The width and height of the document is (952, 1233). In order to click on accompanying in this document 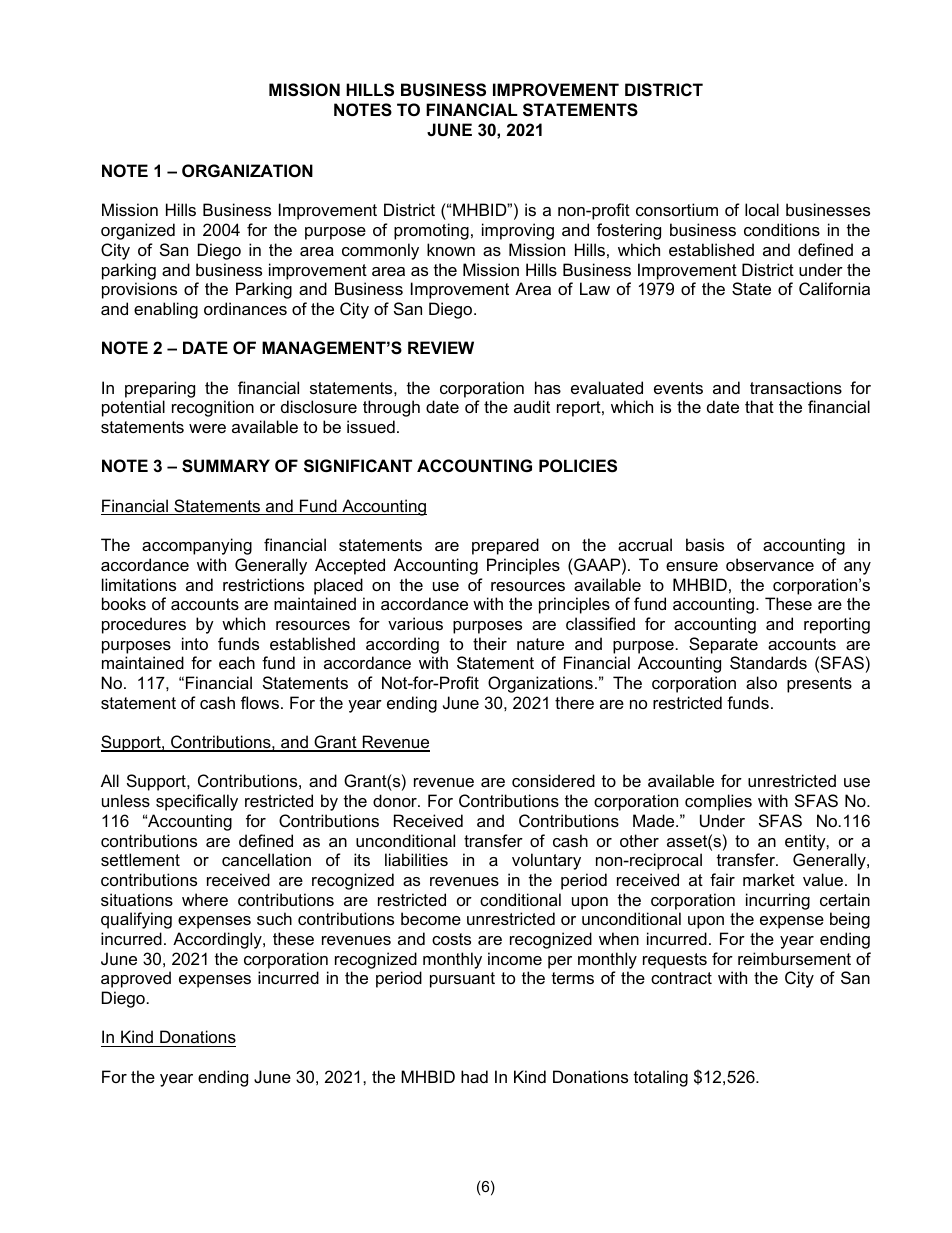, I will do `click(197, 546)`.
